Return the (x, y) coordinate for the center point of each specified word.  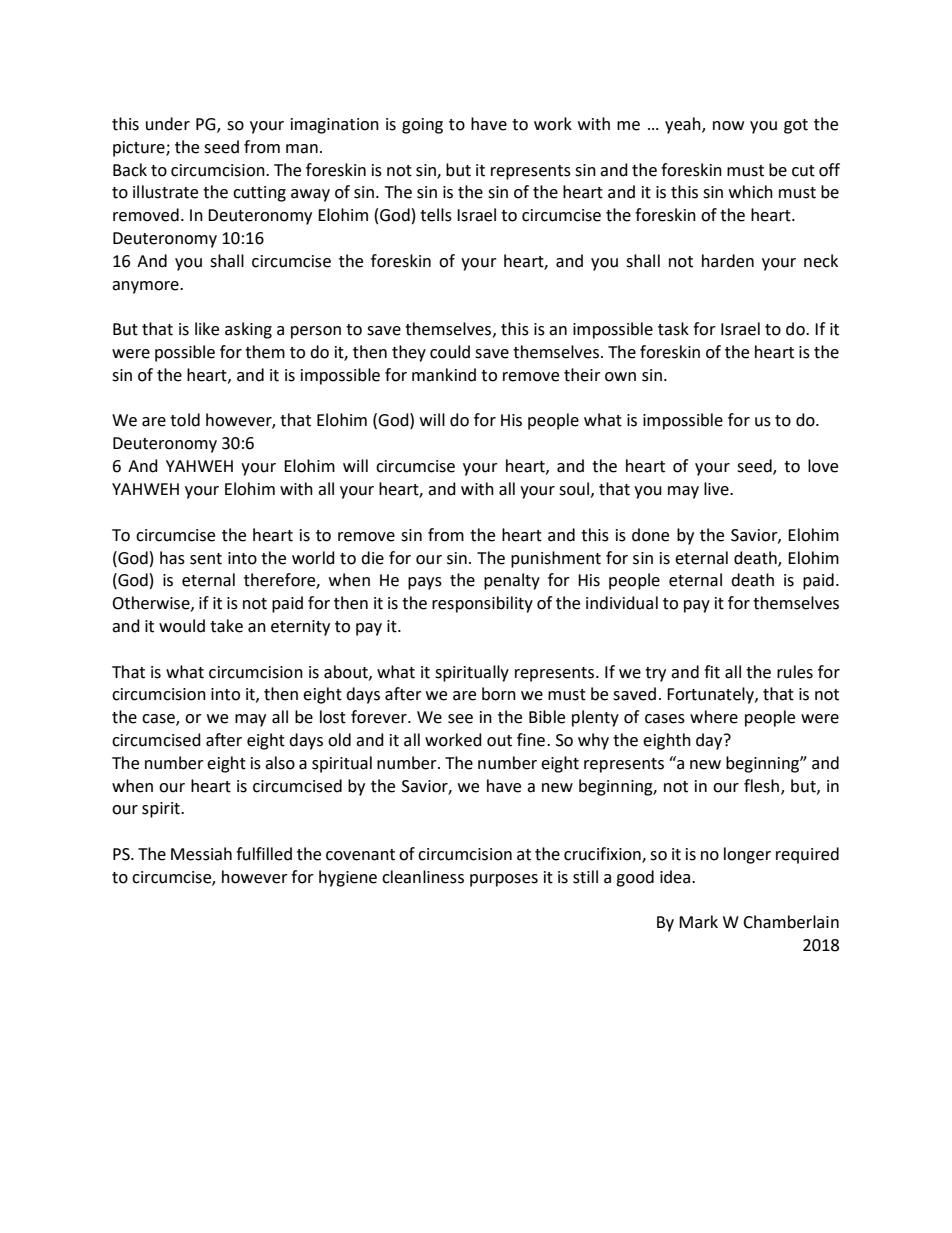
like (207, 329)
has (172, 558)
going (422, 126)
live (717, 489)
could (450, 352)
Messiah (201, 854)
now (728, 126)
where (714, 717)
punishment (556, 559)
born (499, 694)
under (168, 124)
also (280, 763)
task (673, 329)
